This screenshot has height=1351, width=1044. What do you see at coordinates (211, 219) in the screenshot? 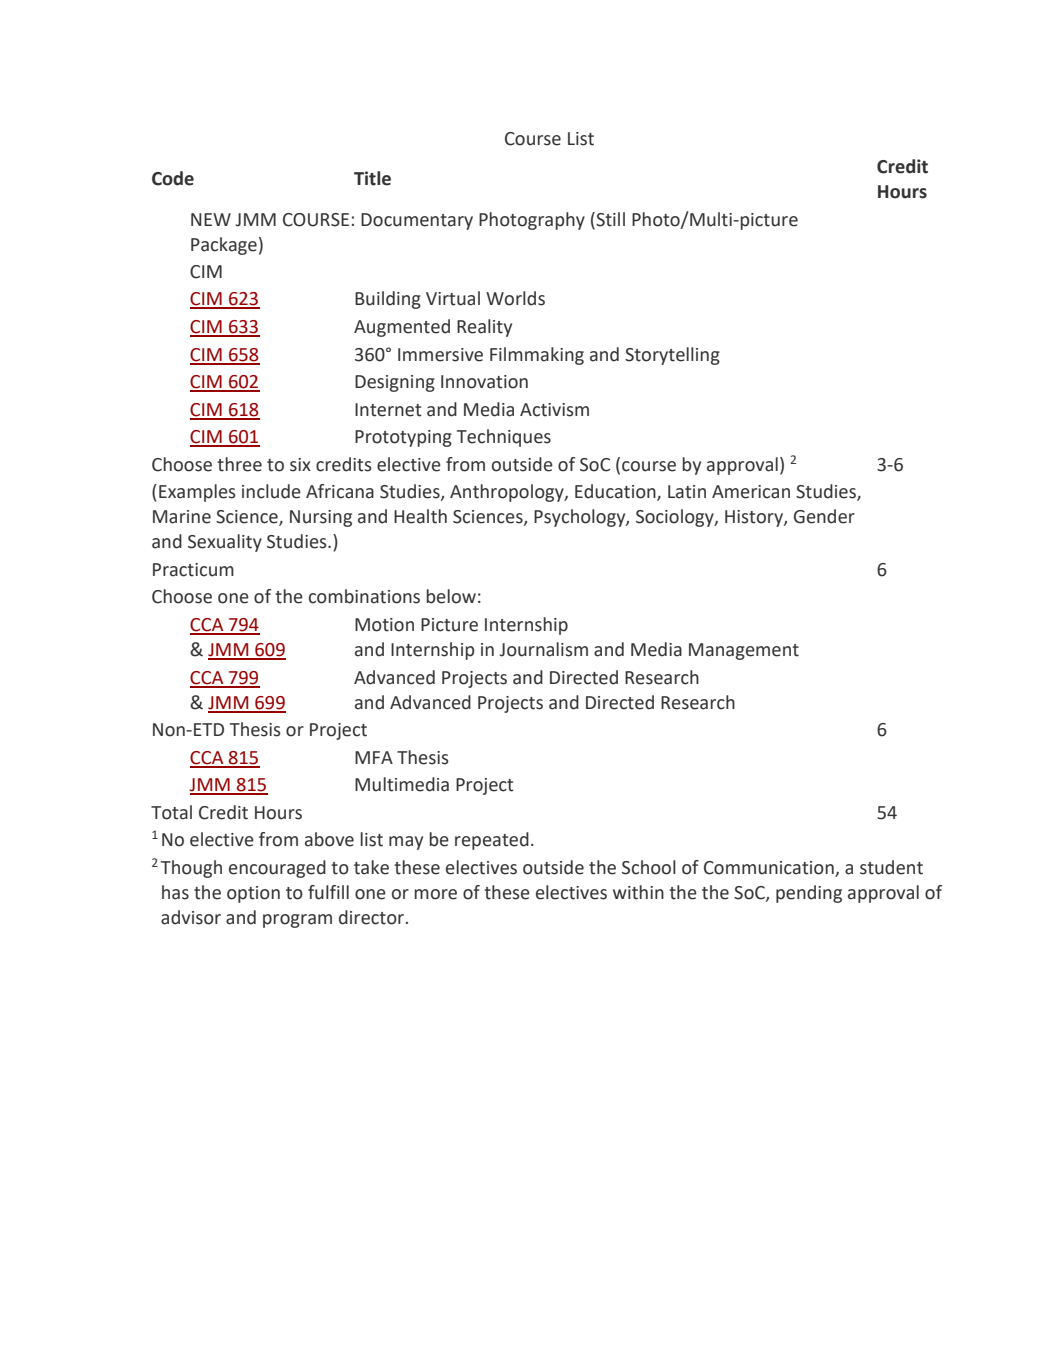
I see `NEW` at bounding box center [211, 219].
